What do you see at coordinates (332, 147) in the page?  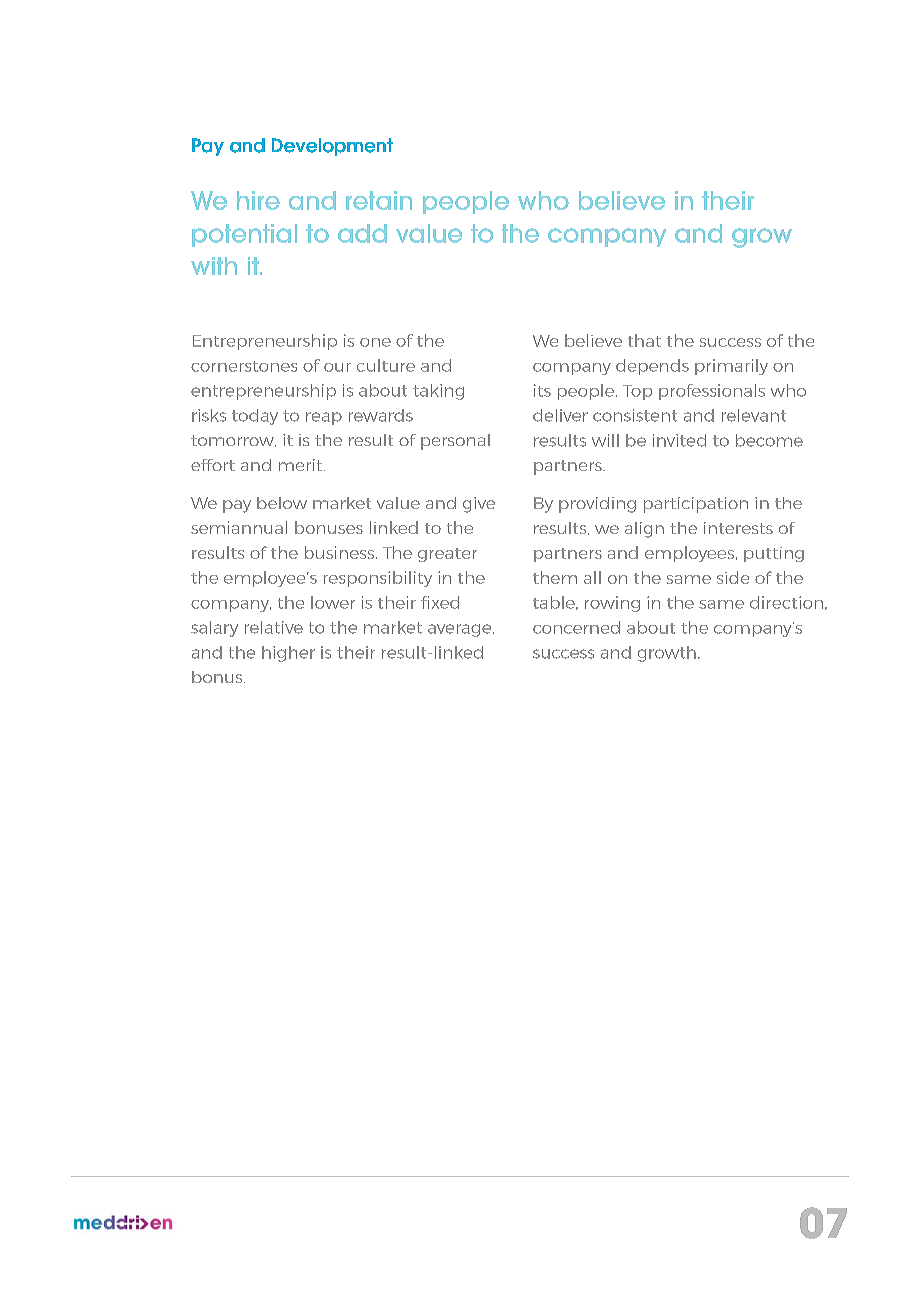 I see `Development` at bounding box center [332, 147].
